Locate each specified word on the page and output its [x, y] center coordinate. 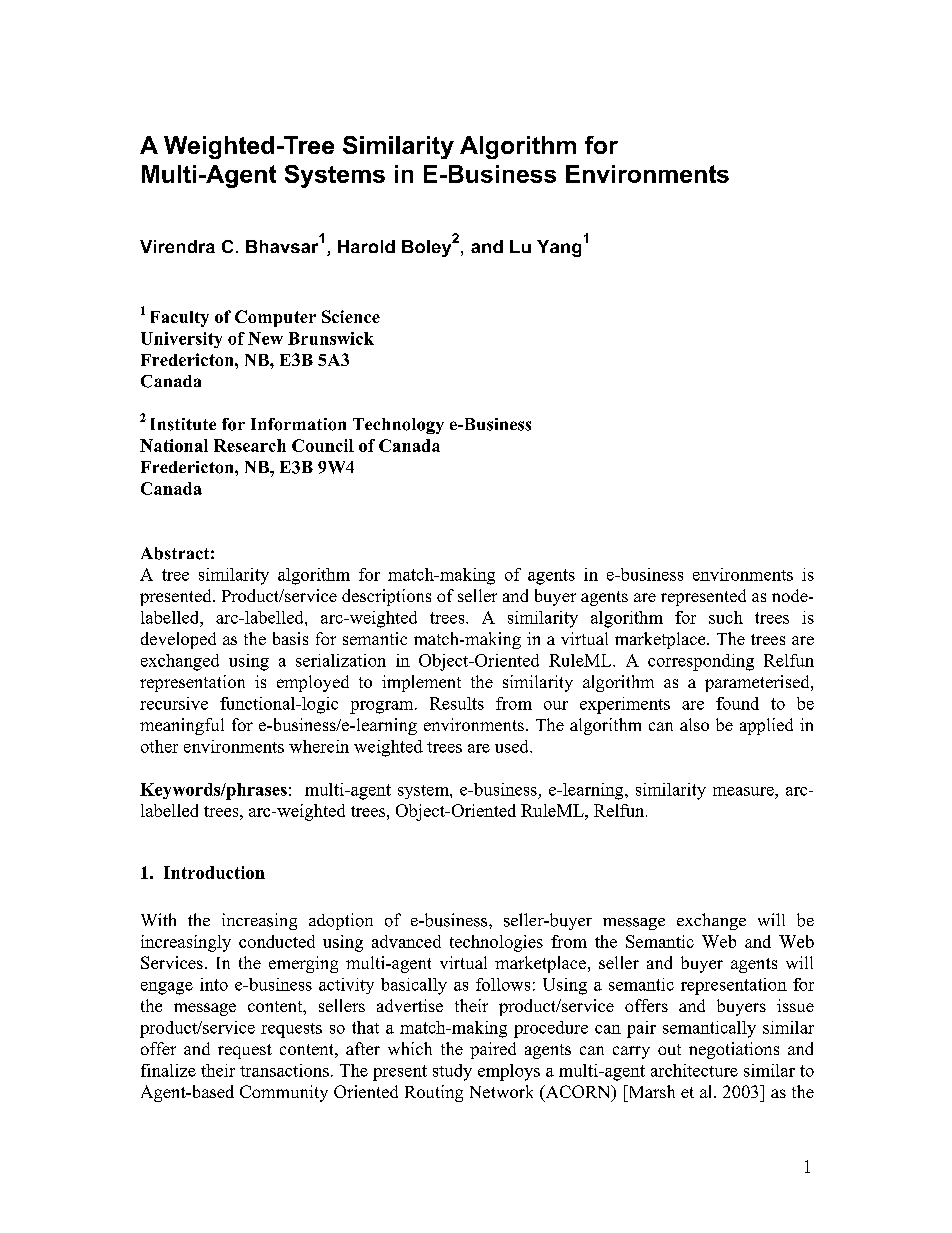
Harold [366, 246]
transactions [284, 1070]
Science [351, 316]
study [452, 1072]
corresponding [701, 662]
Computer [275, 318]
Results [457, 703]
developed [178, 640]
